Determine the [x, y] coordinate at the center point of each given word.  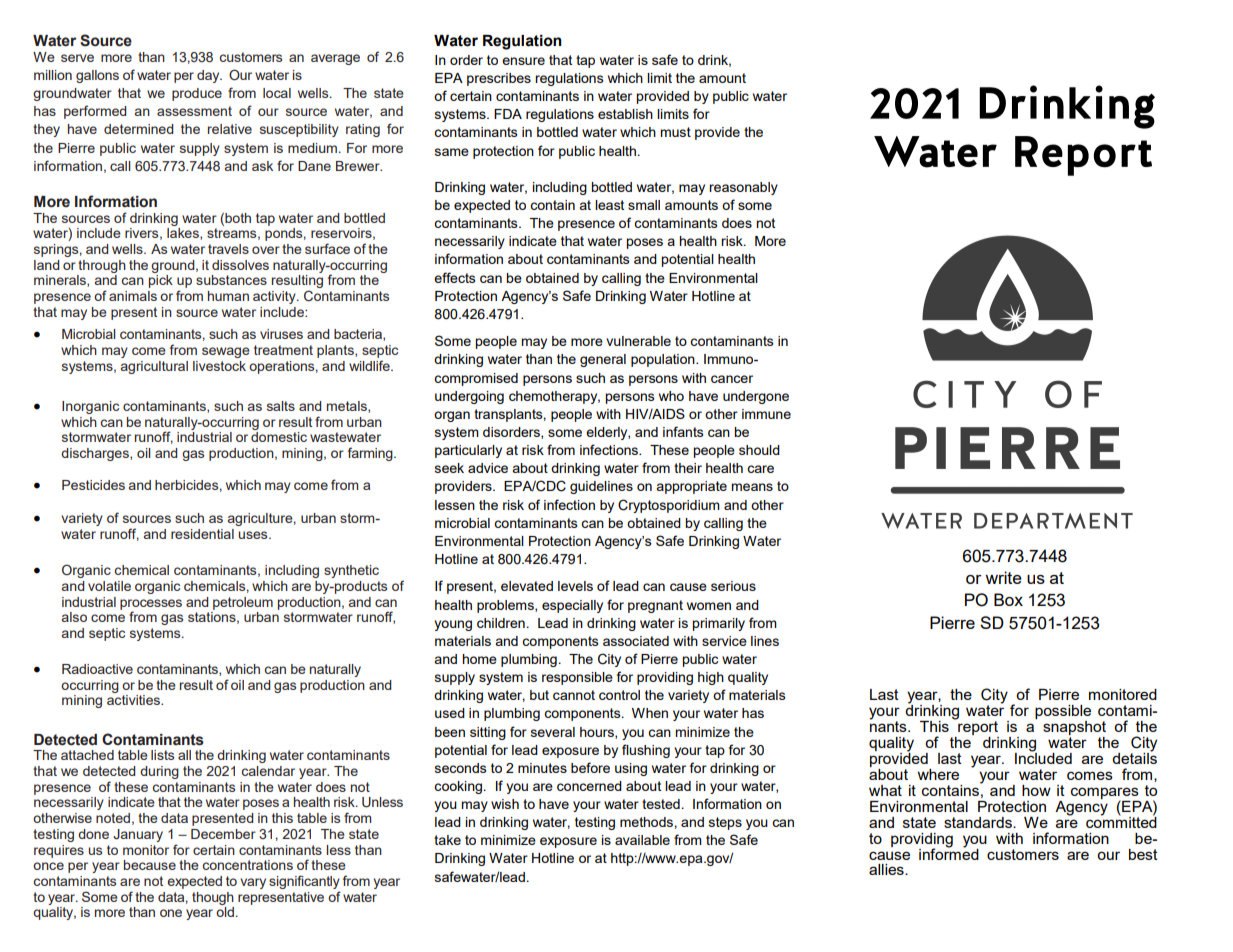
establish [625, 114]
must [675, 132]
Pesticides [93, 485]
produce [197, 94]
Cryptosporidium [669, 506]
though [213, 898]
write [1003, 577]
